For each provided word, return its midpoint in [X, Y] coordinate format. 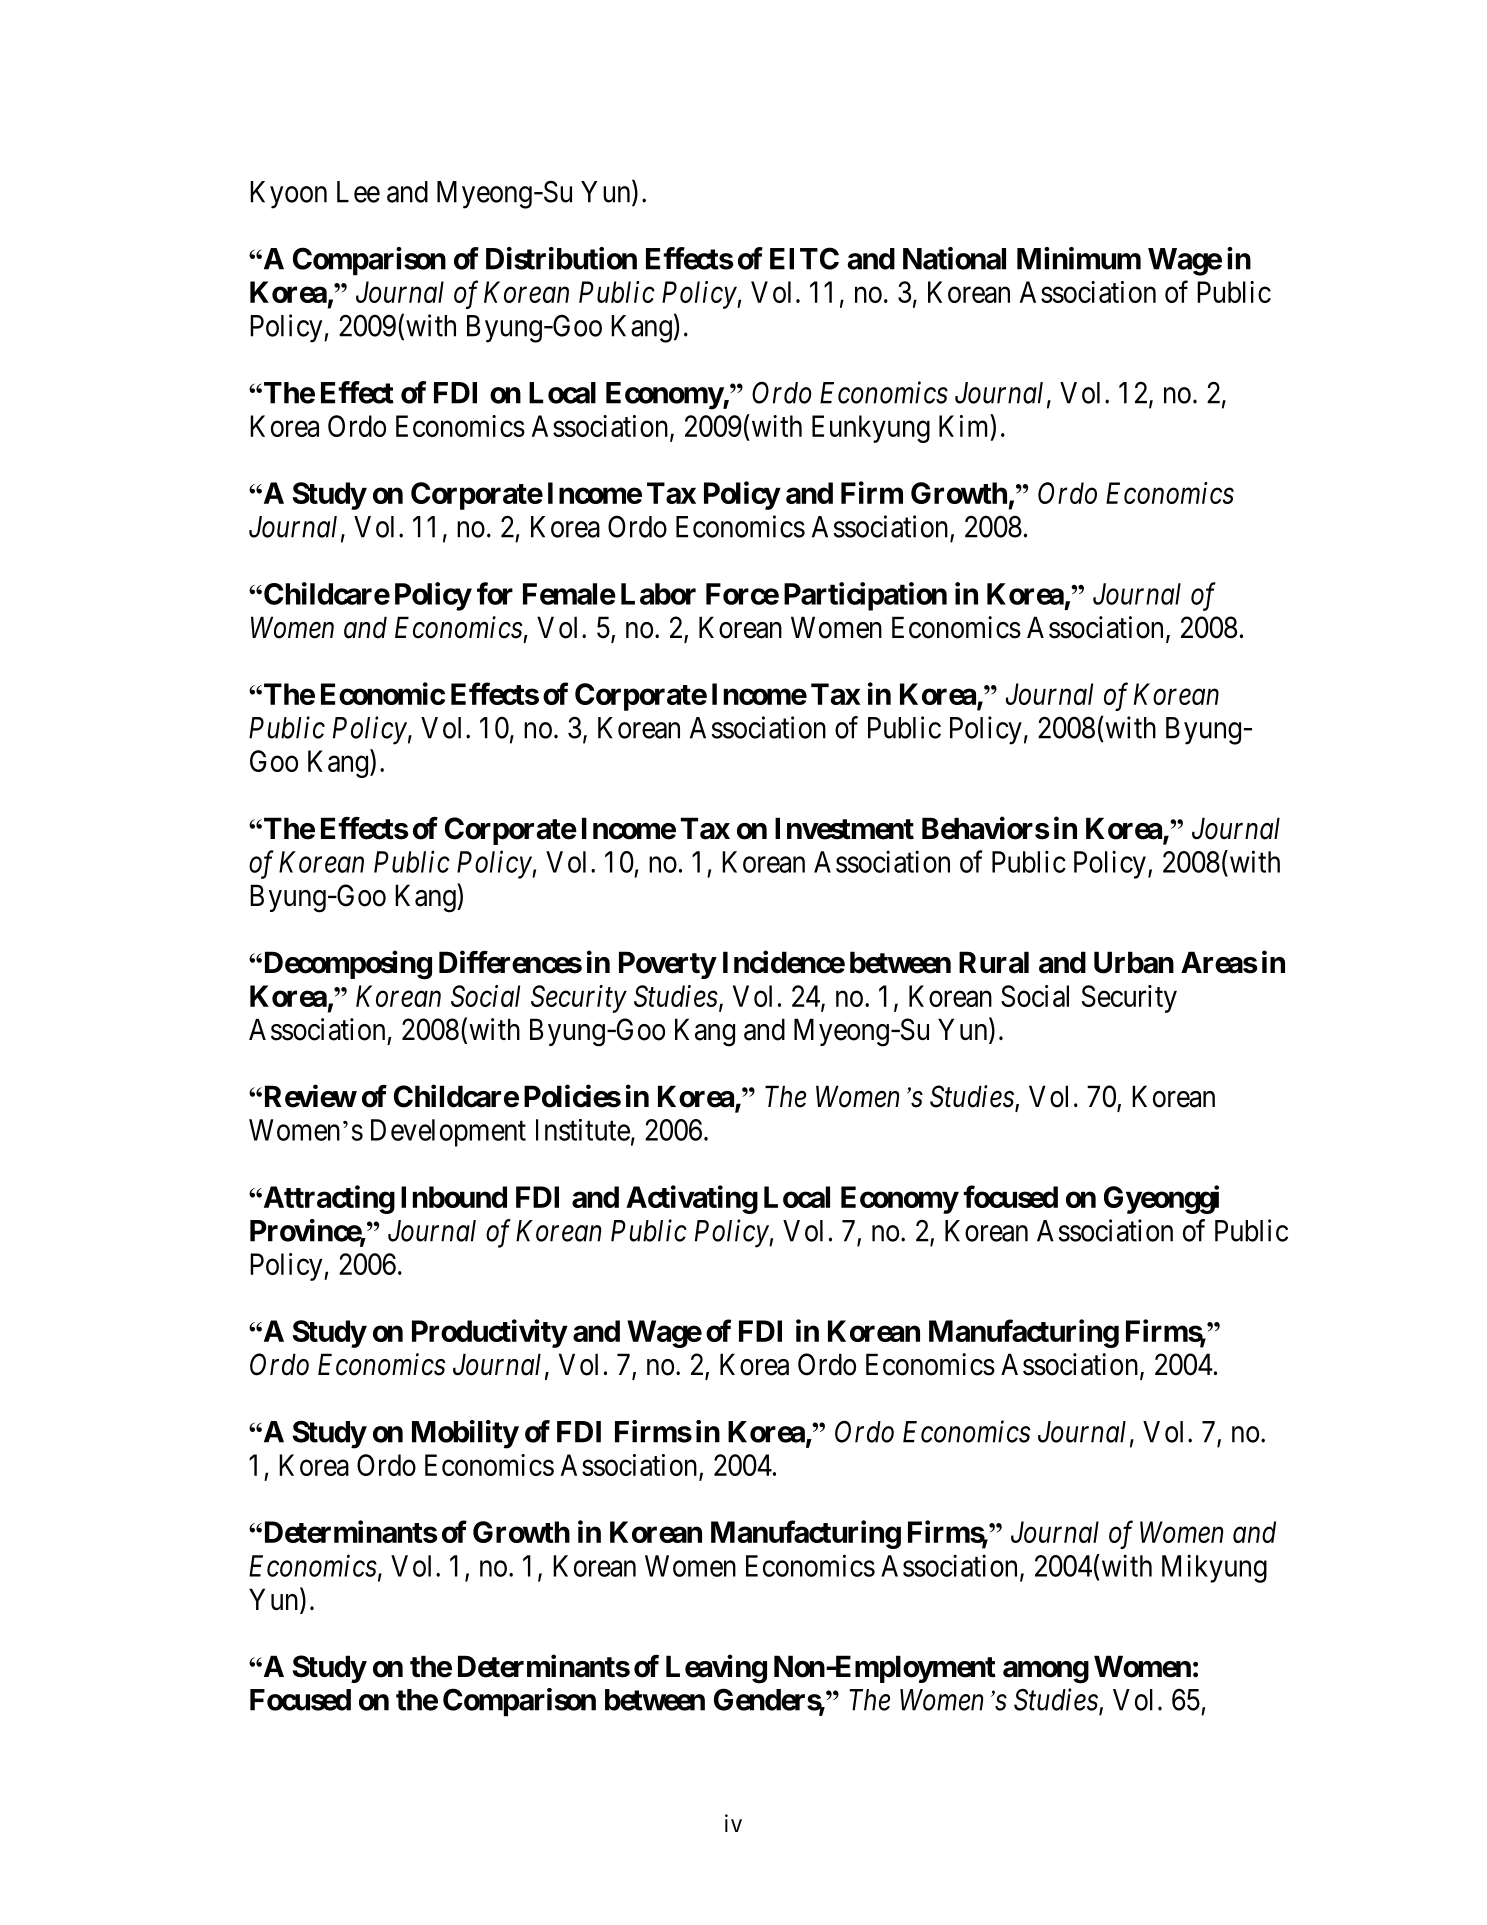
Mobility [465, 1434]
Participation [865, 596]
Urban [1134, 962]
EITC [804, 258]
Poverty [667, 965]
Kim [965, 425]
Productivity [489, 1333]
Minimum [1079, 258]
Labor [658, 594]
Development [448, 1133]
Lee [358, 192]
